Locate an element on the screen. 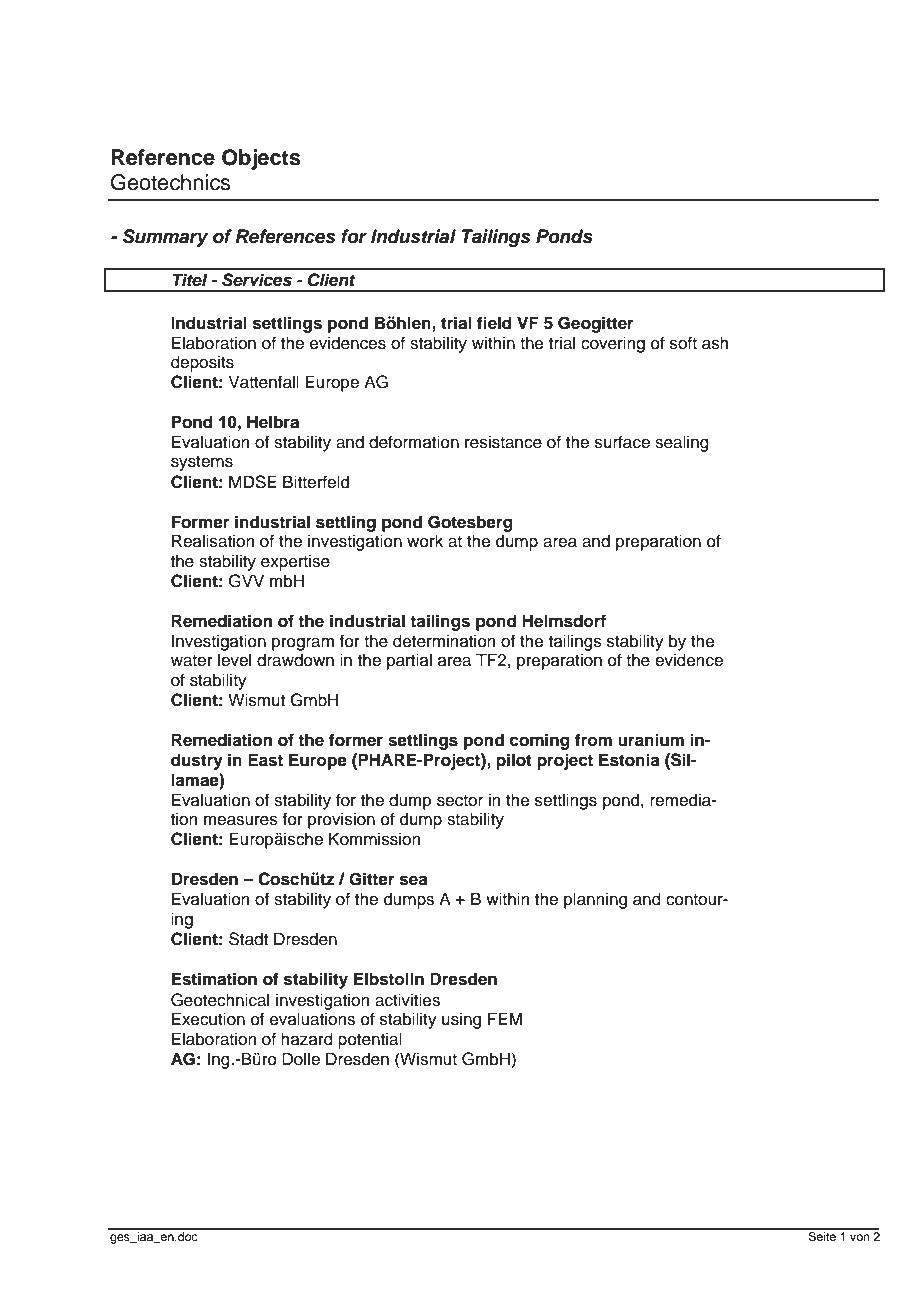 The image size is (924, 1308). systems is located at coordinates (202, 463).
